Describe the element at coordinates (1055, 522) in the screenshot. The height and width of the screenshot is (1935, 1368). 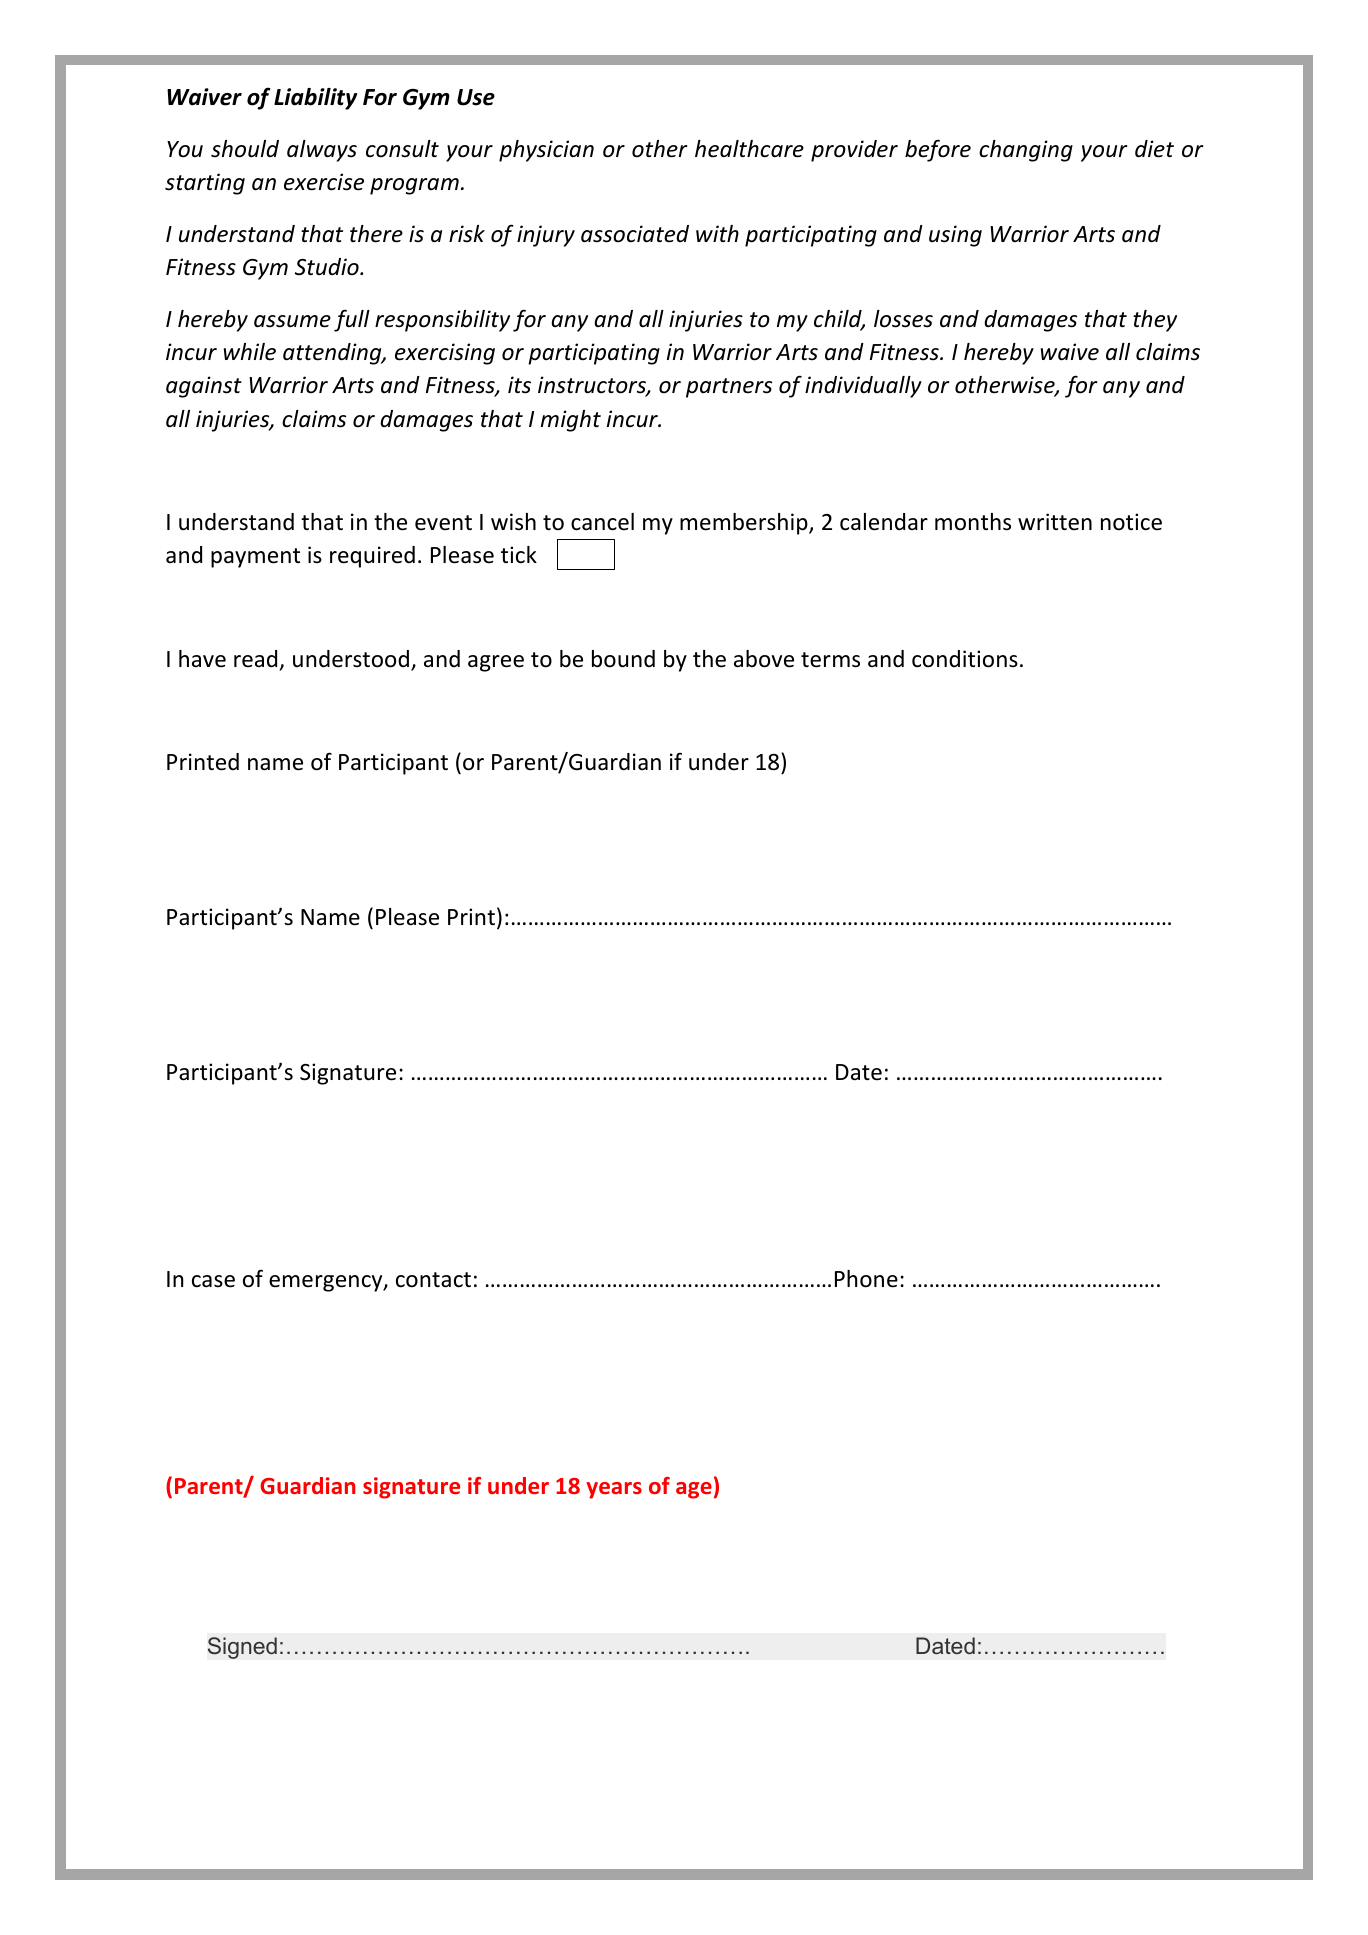
I see `written` at that location.
